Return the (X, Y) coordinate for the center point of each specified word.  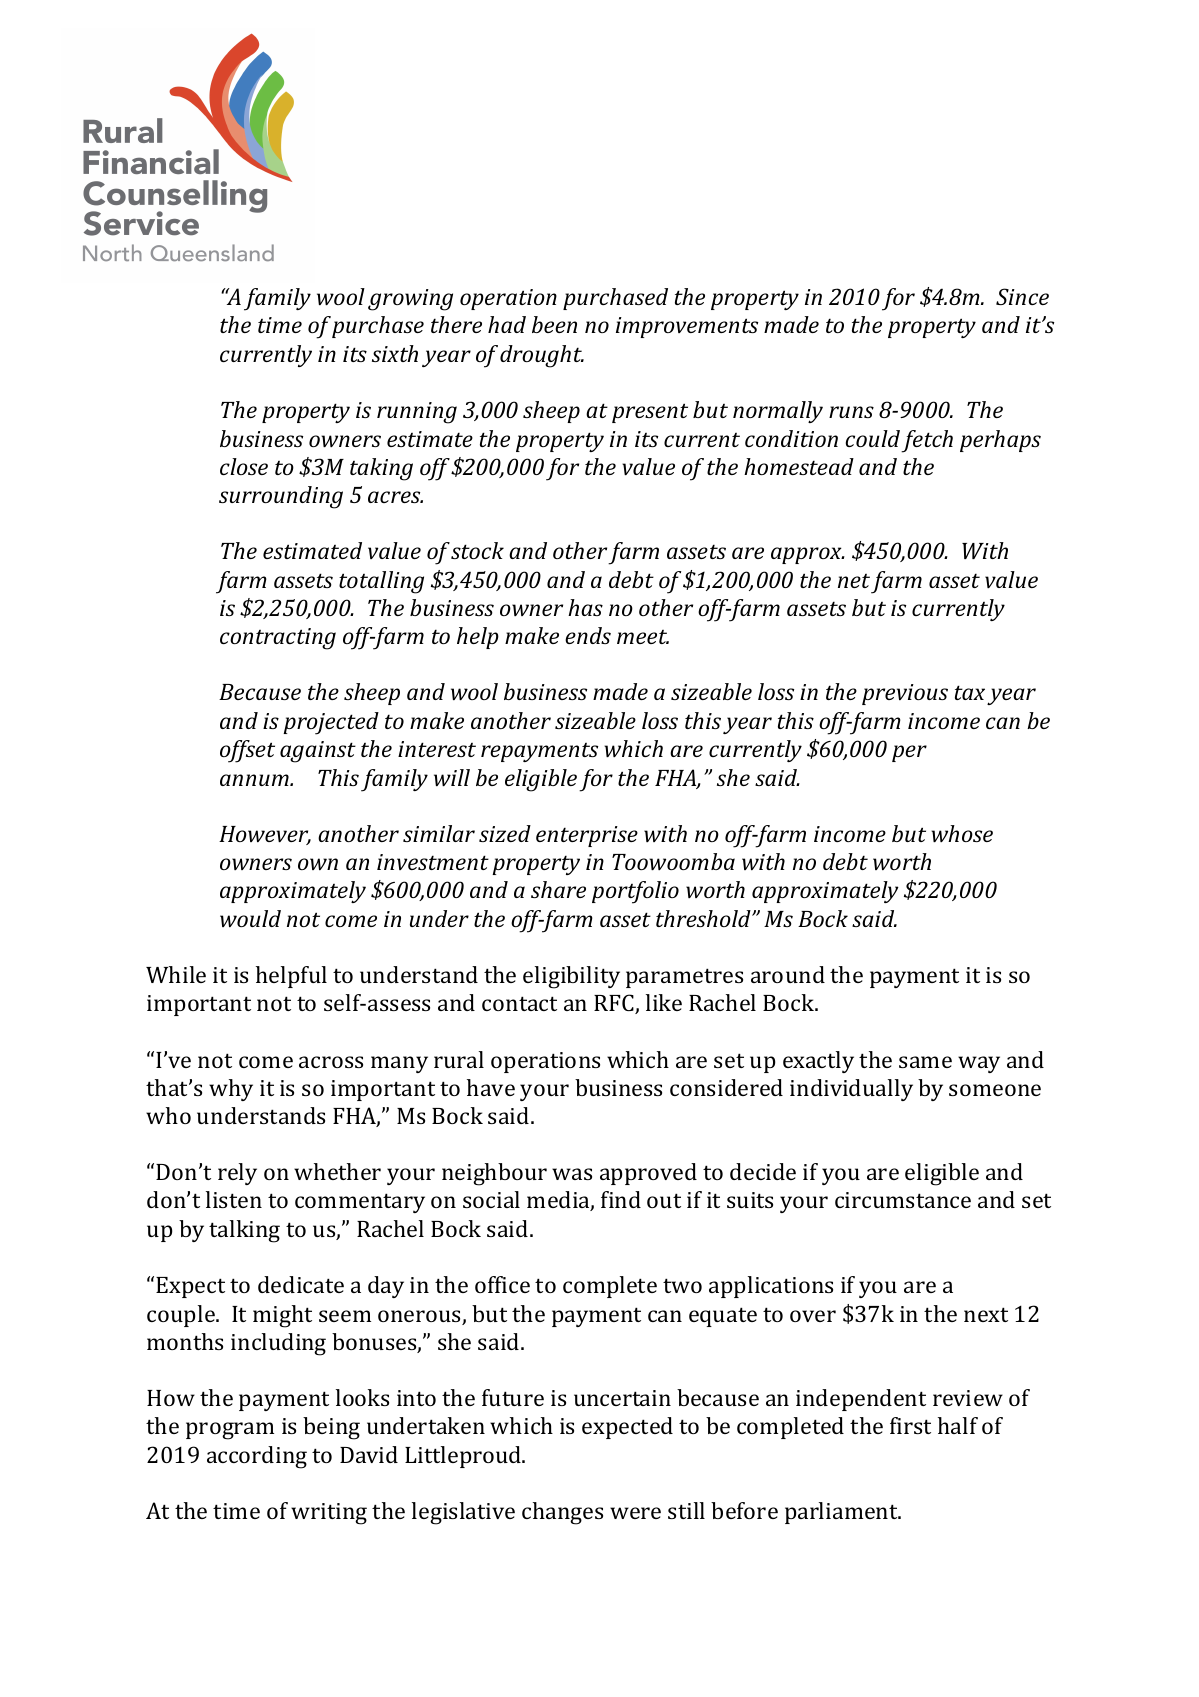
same (925, 1062)
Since (1022, 296)
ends (588, 635)
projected (331, 723)
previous (905, 694)
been (554, 324)
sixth (395, 353)
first (910, 1425)
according (257, 1457)
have (491, 1087)
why (231, 1090)
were (635, 1513)
